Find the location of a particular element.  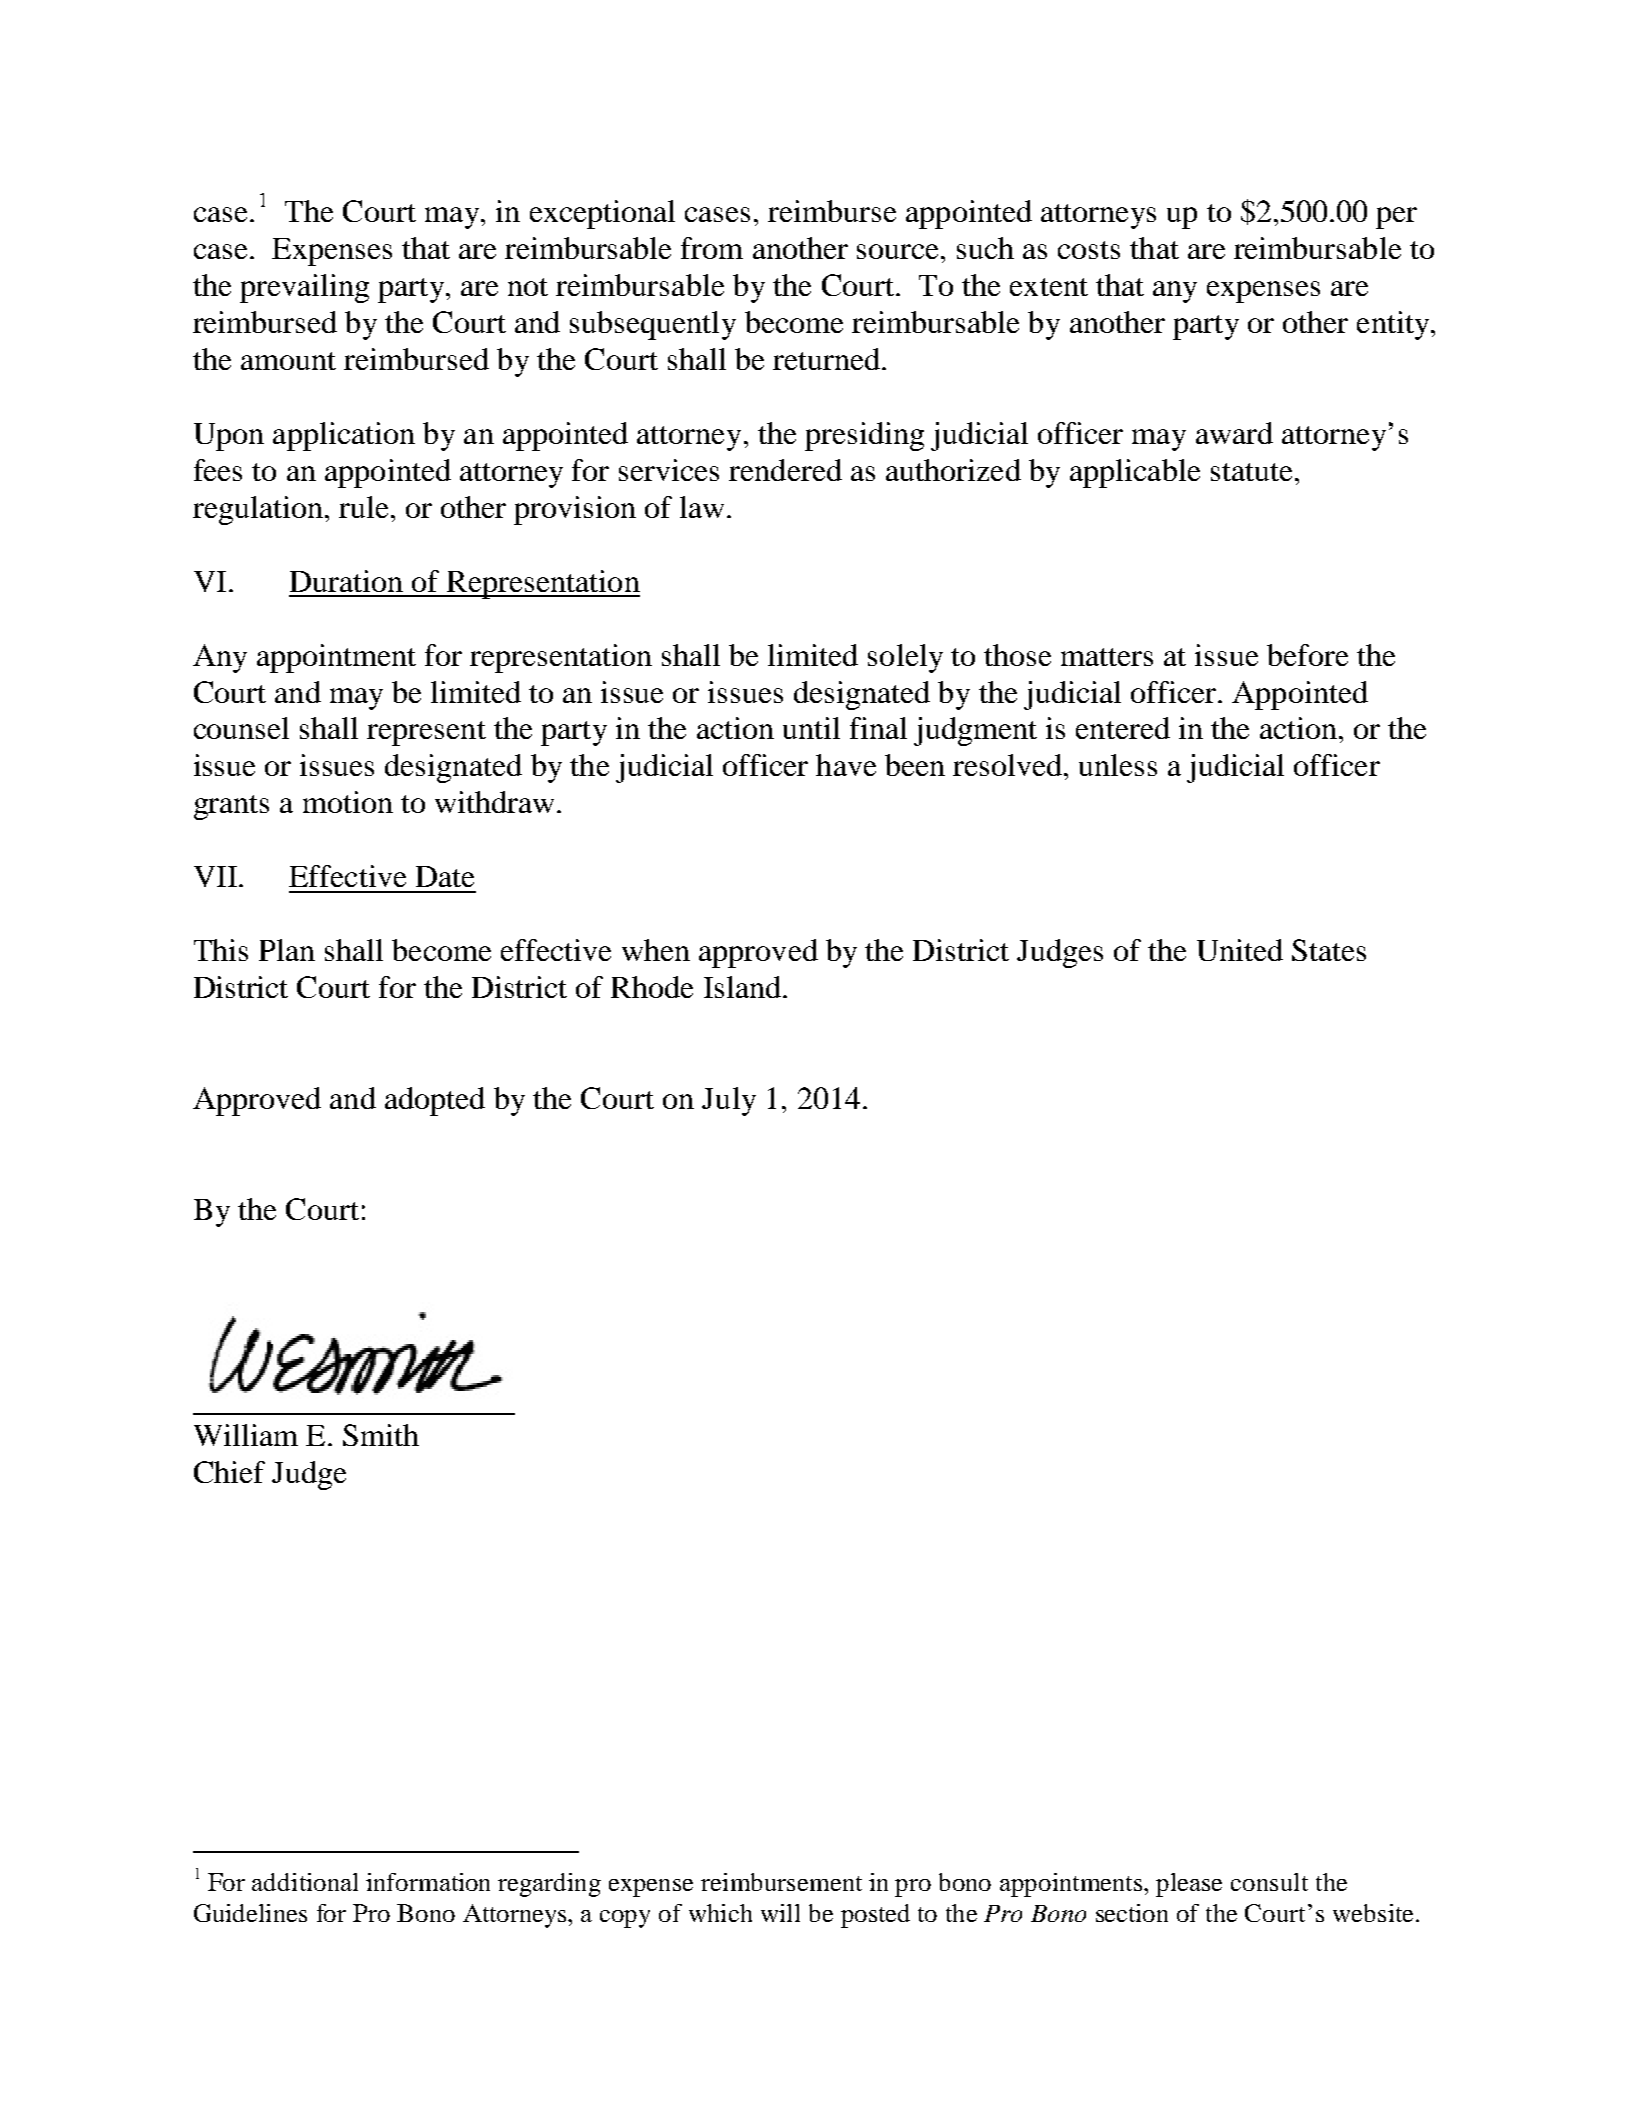

per is located at coordinates (1396, 218).
